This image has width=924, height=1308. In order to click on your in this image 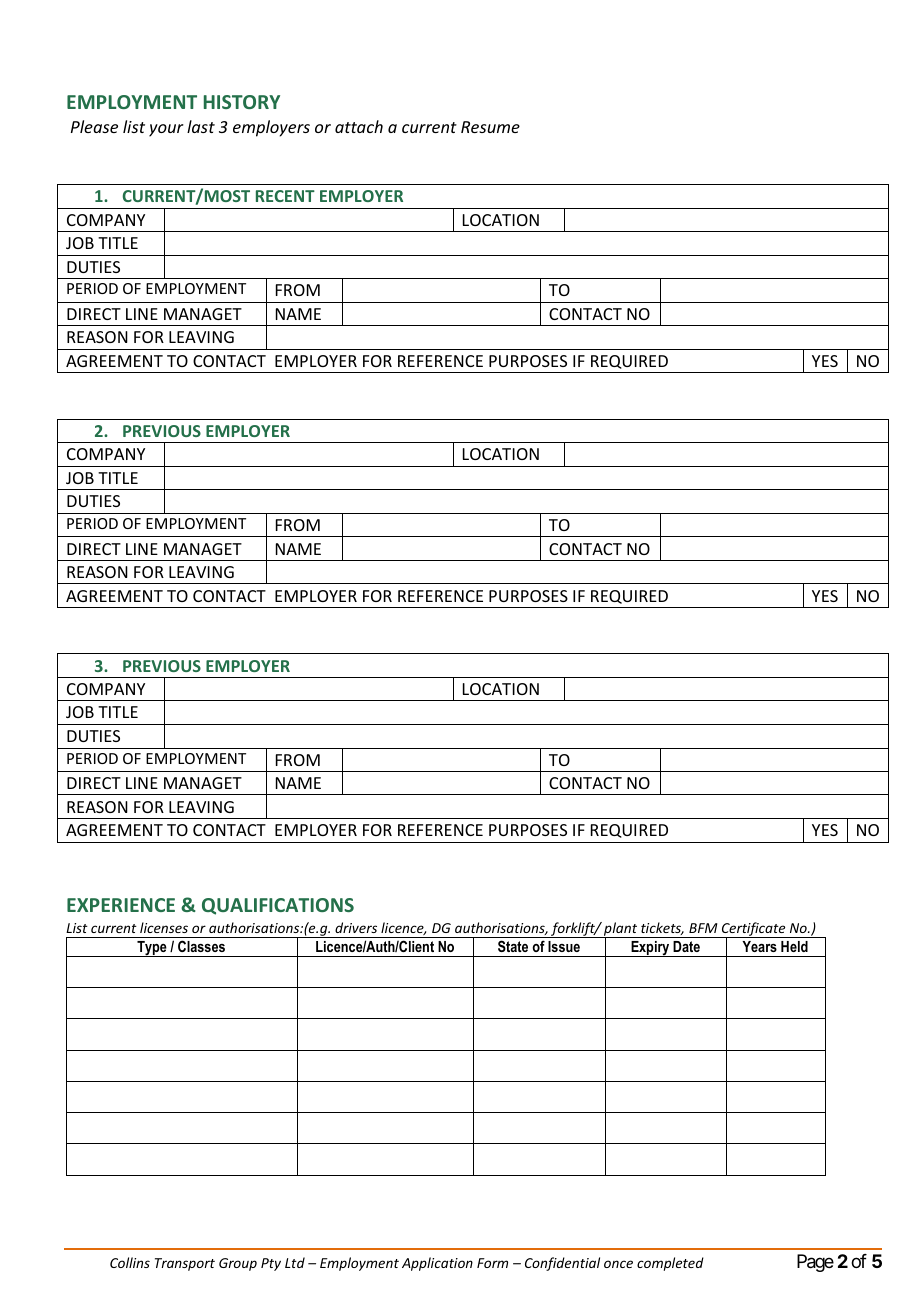, I will do `click(166, 130)`.
